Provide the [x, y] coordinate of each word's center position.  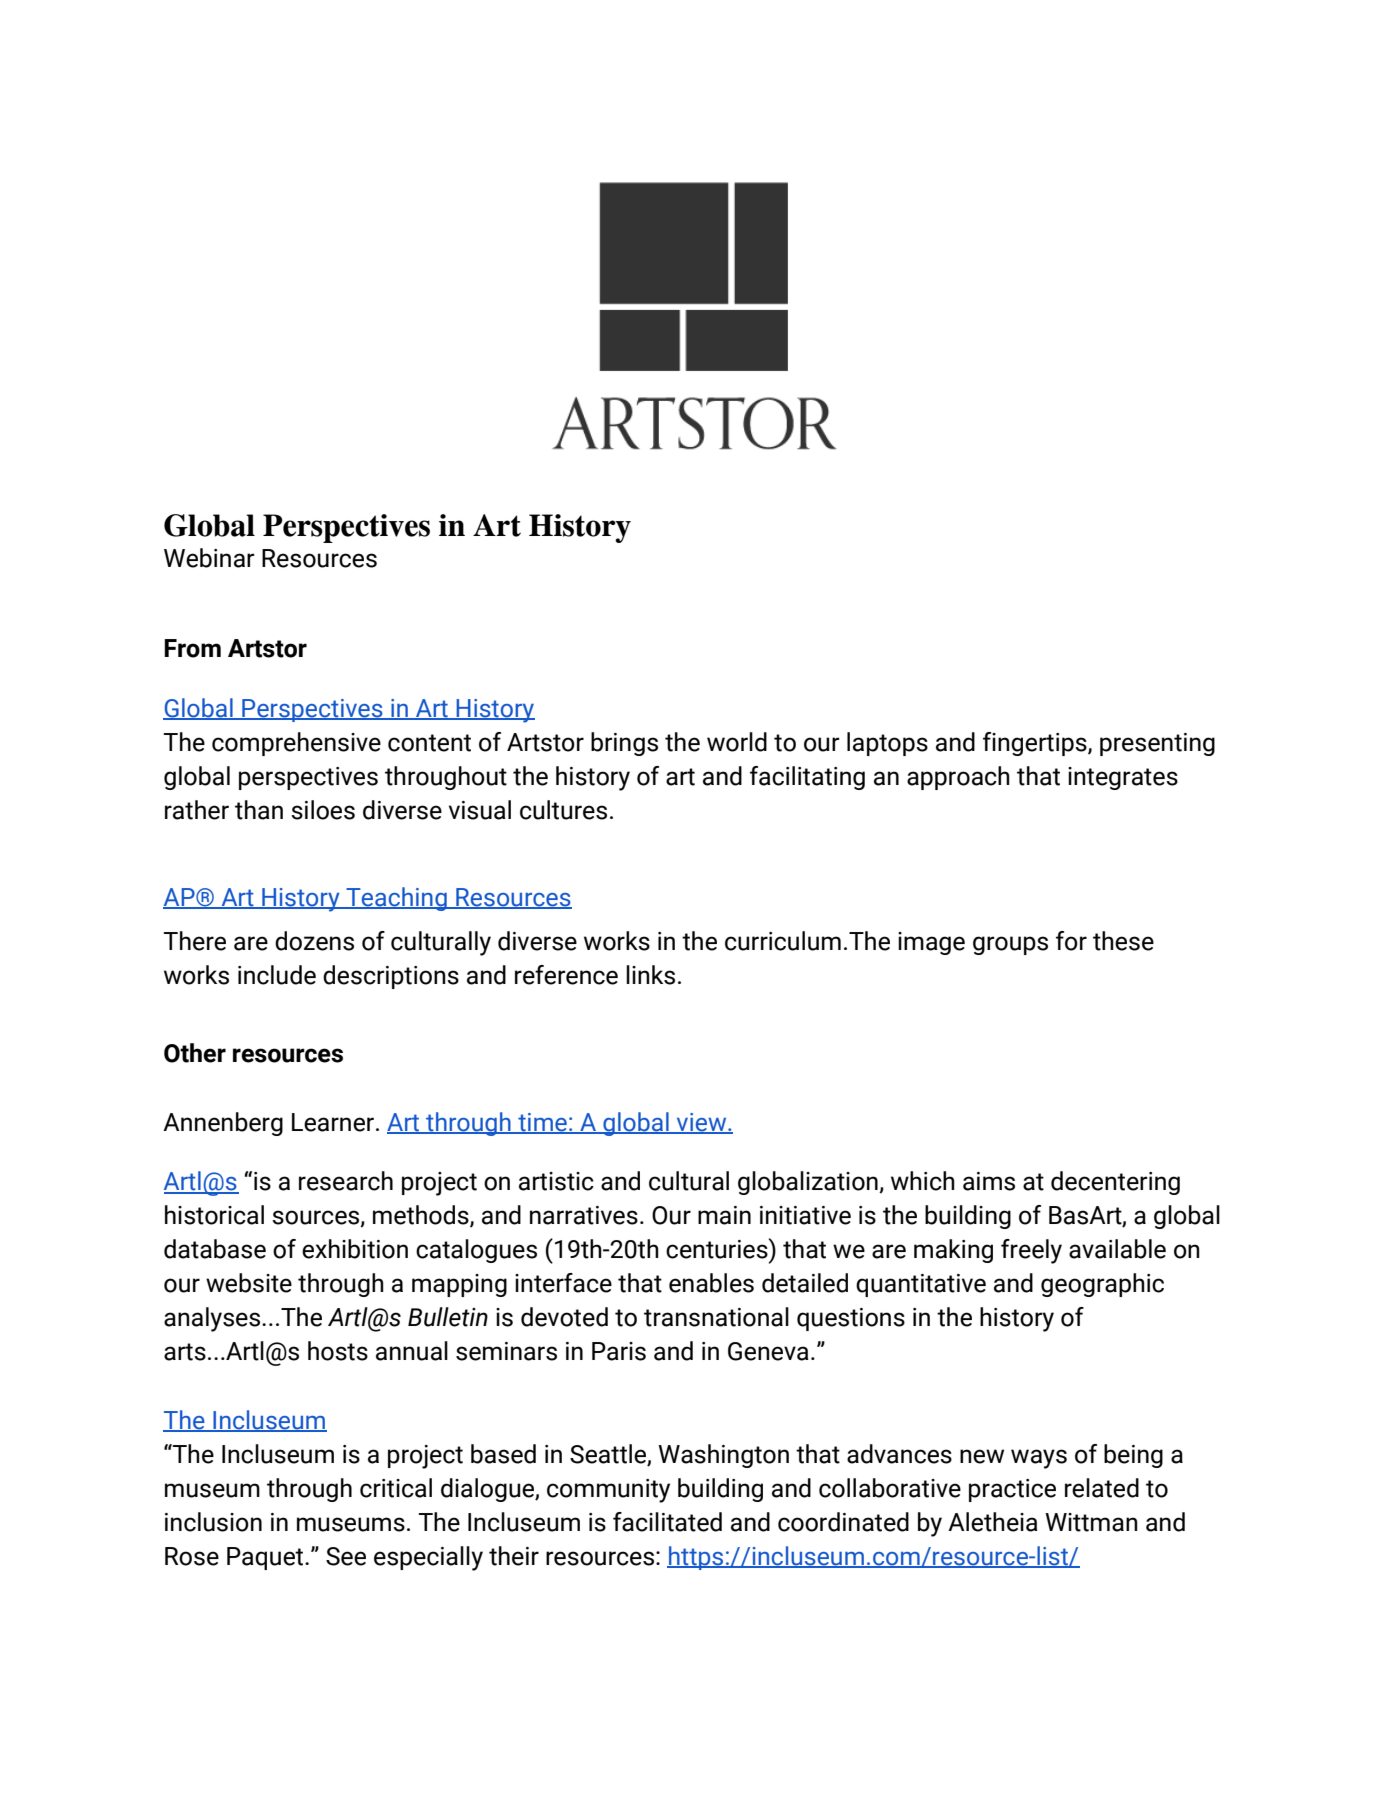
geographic [1102, 1285]
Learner [333, 1122]
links [650, 975]
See [346, 1556]
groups [1010, 945]
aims [989, 1181]
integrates [1123, 778]
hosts [338, 1351]
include [277, 975]
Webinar [209, 558]
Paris [619, 1351]
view [702, 1123]
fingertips [1036, 744]
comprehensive [296, 744]
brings [624, 744]
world [737, 742]
